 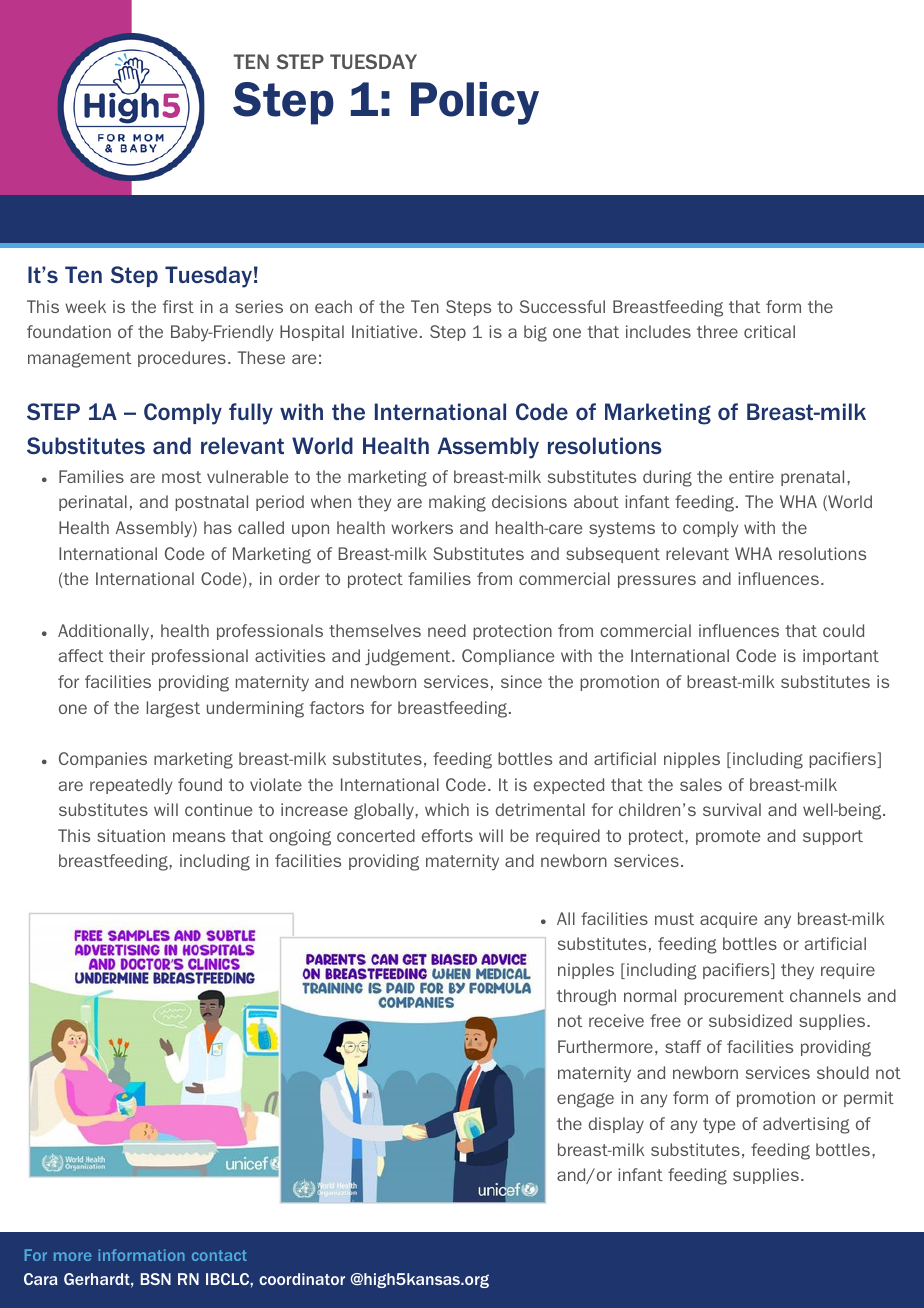 What do you see at coordinates (475, 103) in the screenshot?
I see `Policy` at bounding box center [475, 103].
